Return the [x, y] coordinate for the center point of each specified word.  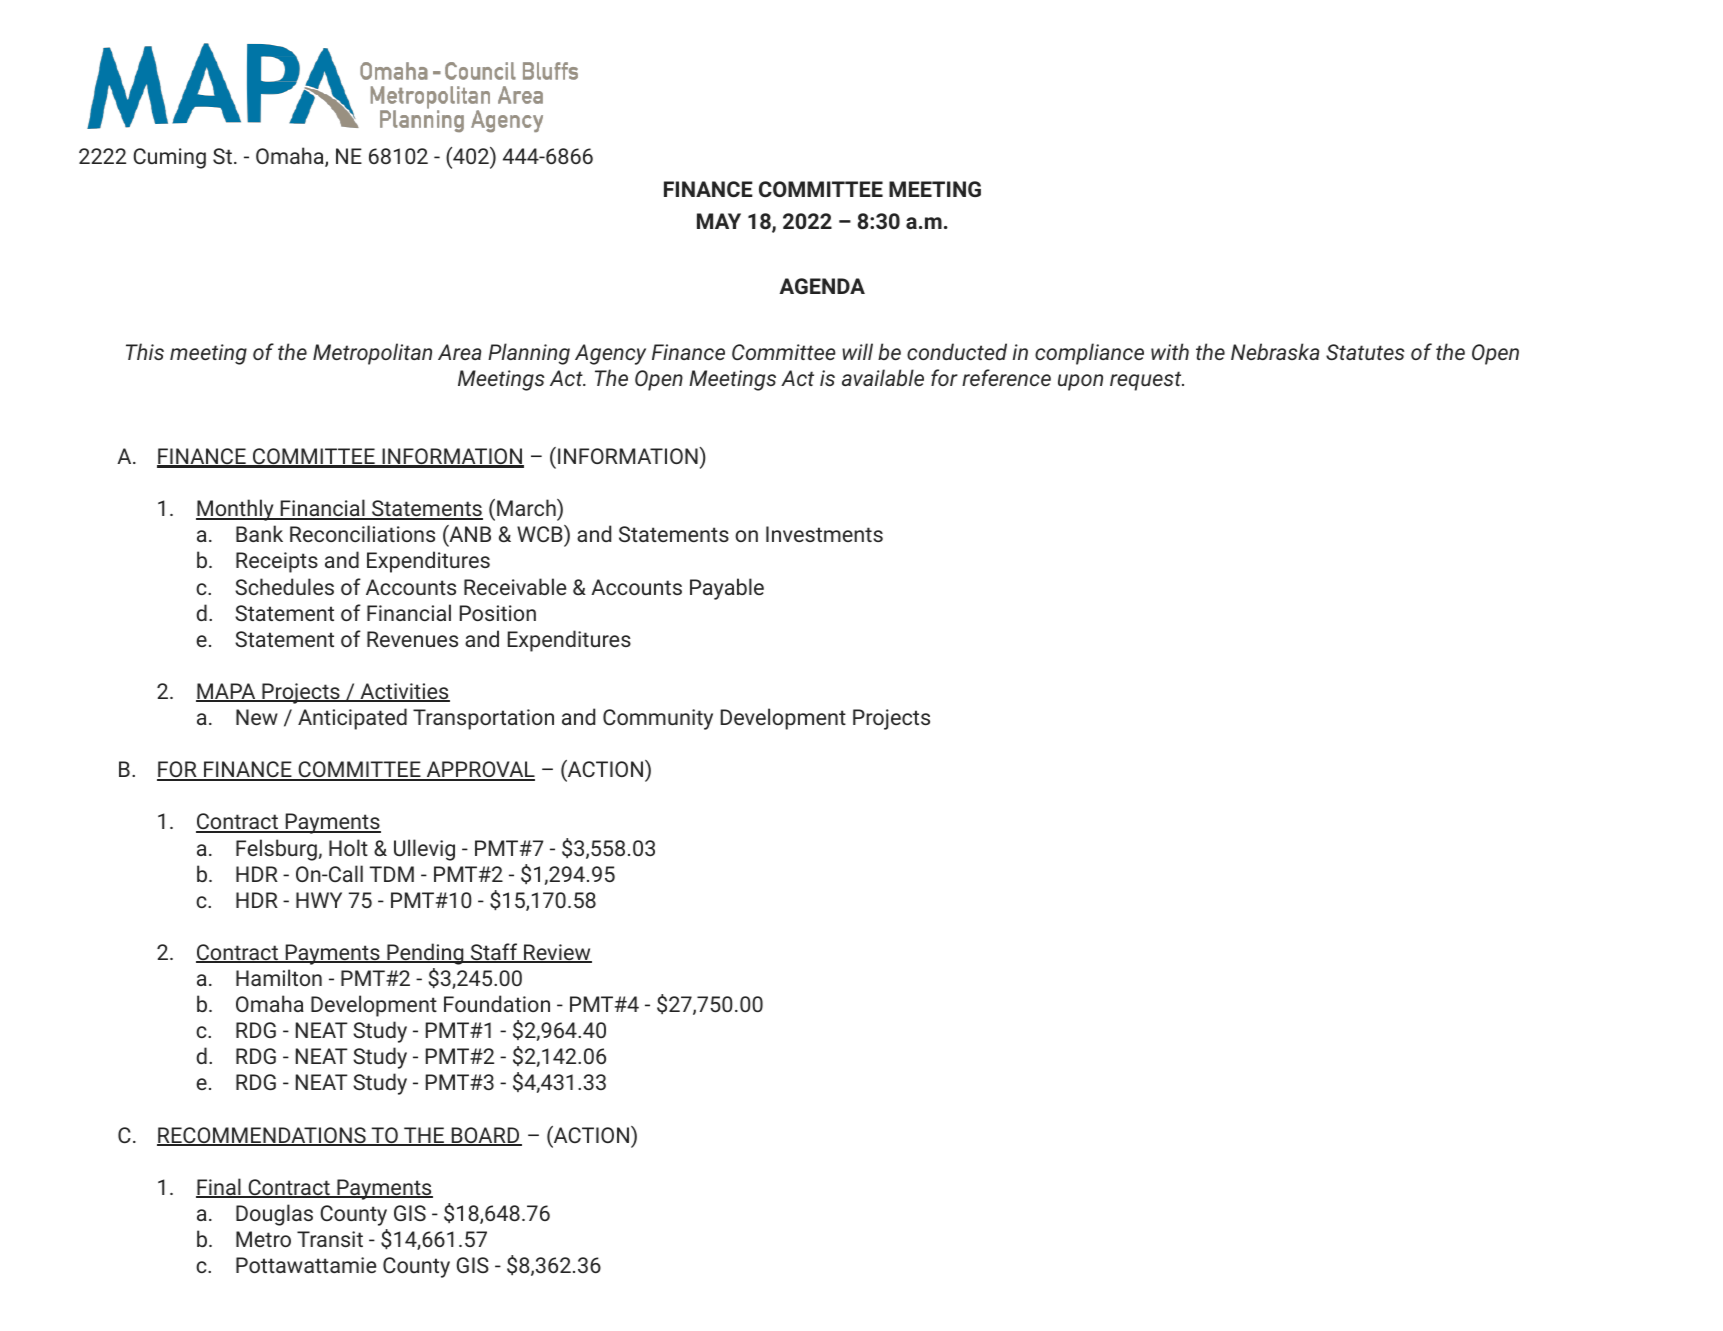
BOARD [485, 1136]
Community [658, 719]
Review [557, 953]
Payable [727, 589]
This [145, 351]
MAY [719, 221]
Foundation [497, 1003]
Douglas [274, 1215]
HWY [319, 900]
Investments [824, 534]
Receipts [277, 562]
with [1170, 351]
